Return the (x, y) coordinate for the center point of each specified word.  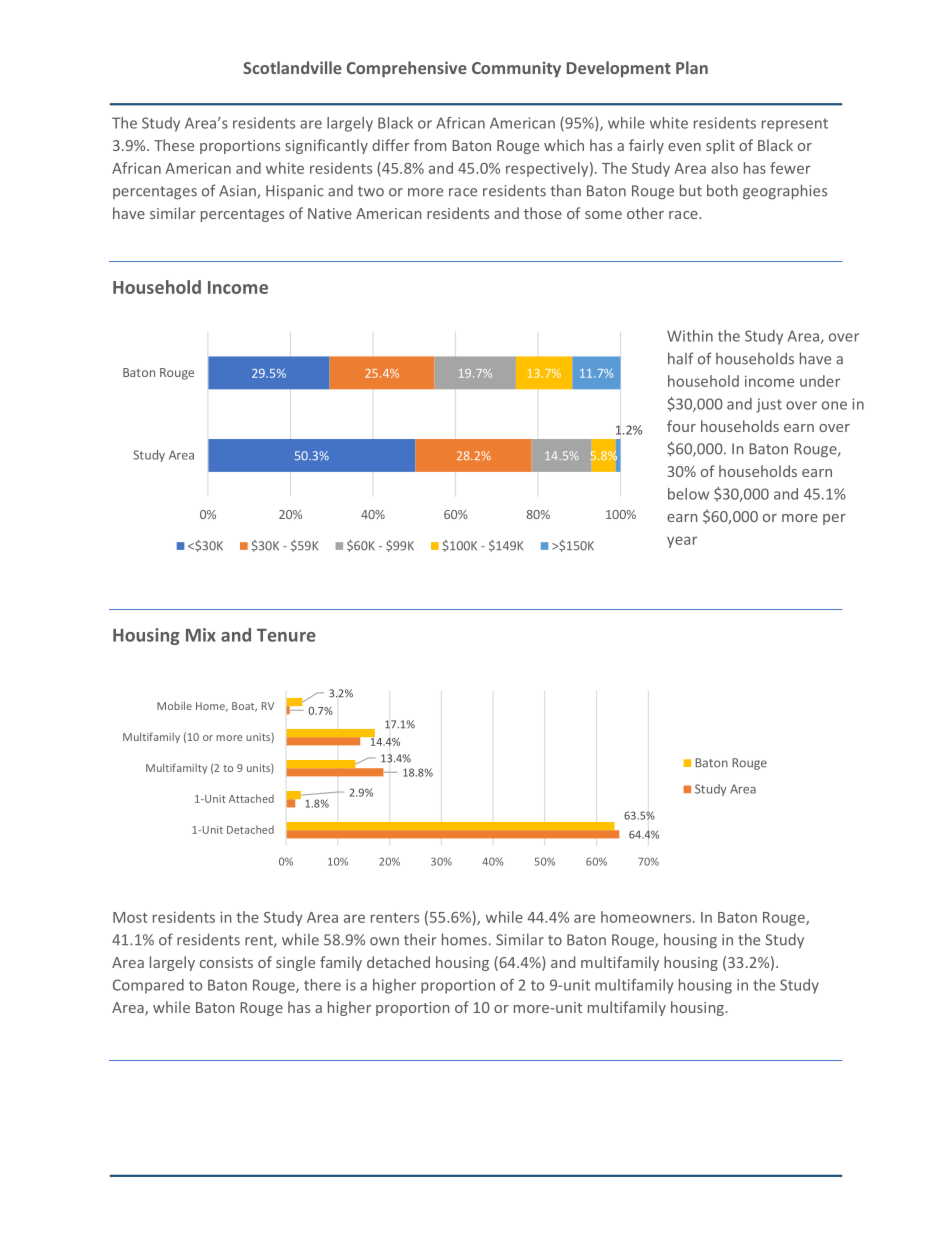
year (682, 542)
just (769, 405)
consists (226, 962)
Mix (201, 635)
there (322, 985)
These (174, 145)
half (681, 358)
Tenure (286, 635)
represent (795, 125)
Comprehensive (407, 69)
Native (330, 213)
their (420, 939)
